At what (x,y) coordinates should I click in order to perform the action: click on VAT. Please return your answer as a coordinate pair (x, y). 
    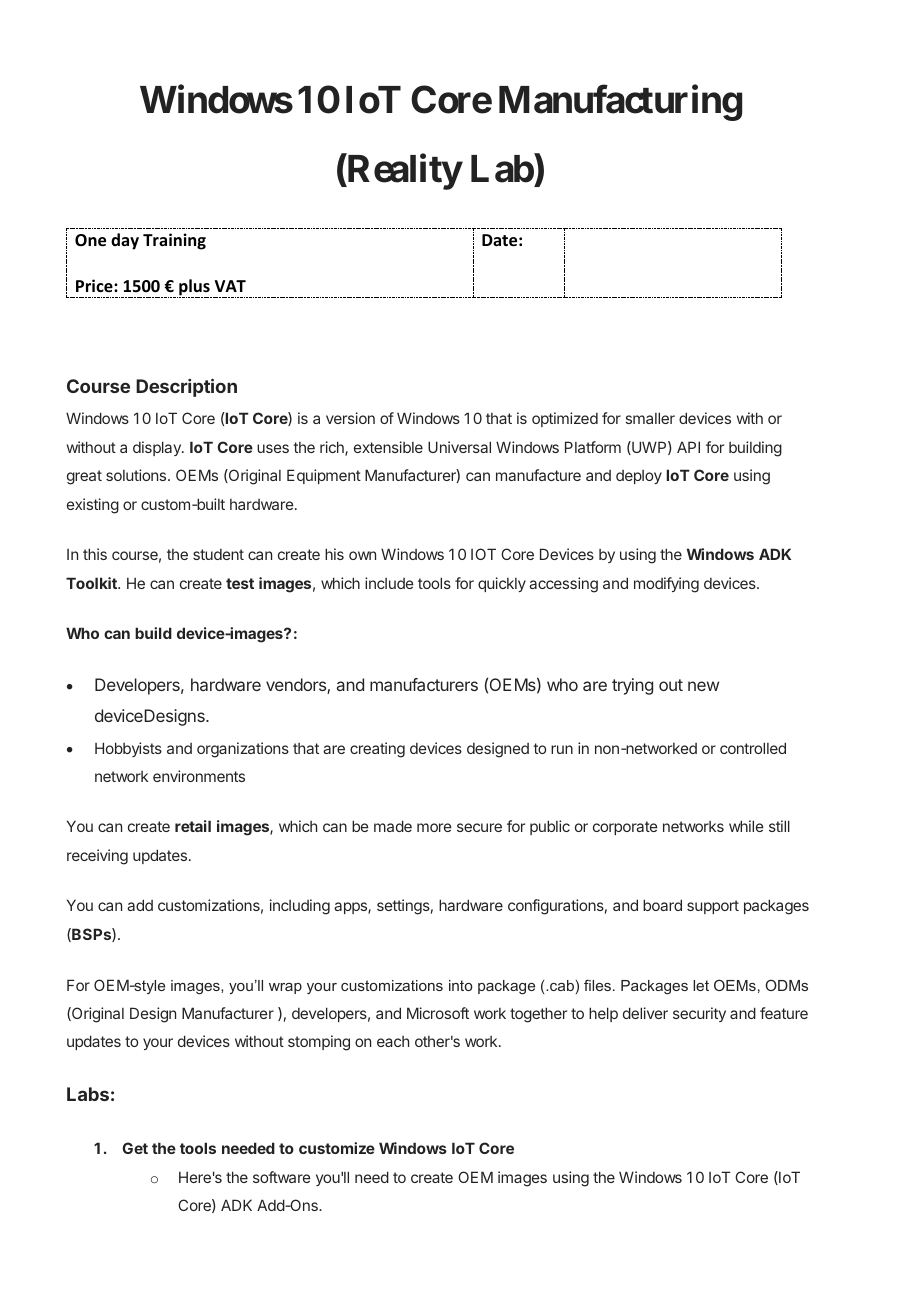
    Looking at the image, I should click on (230, 286).
